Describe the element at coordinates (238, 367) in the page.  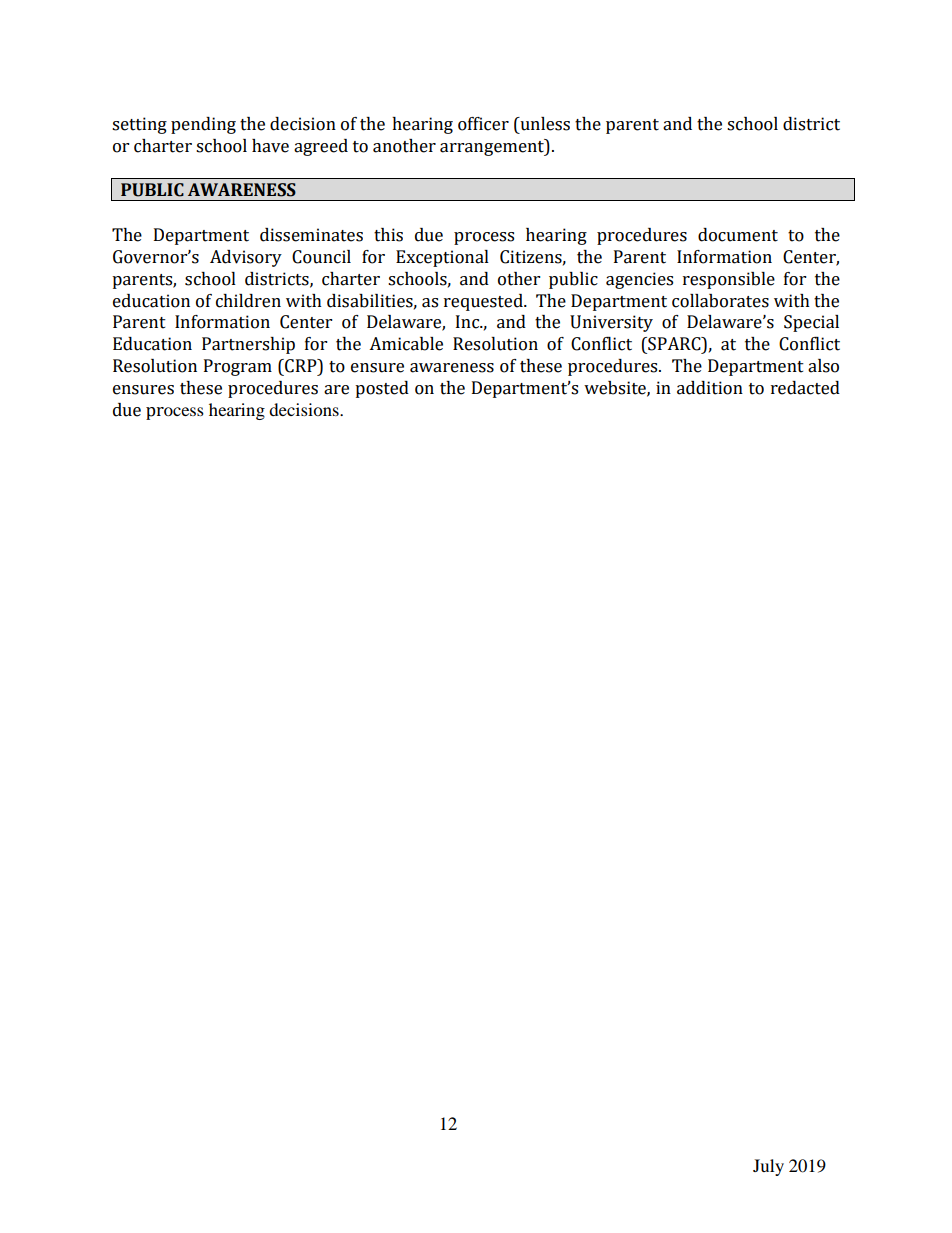
I see `Program` at that location.
